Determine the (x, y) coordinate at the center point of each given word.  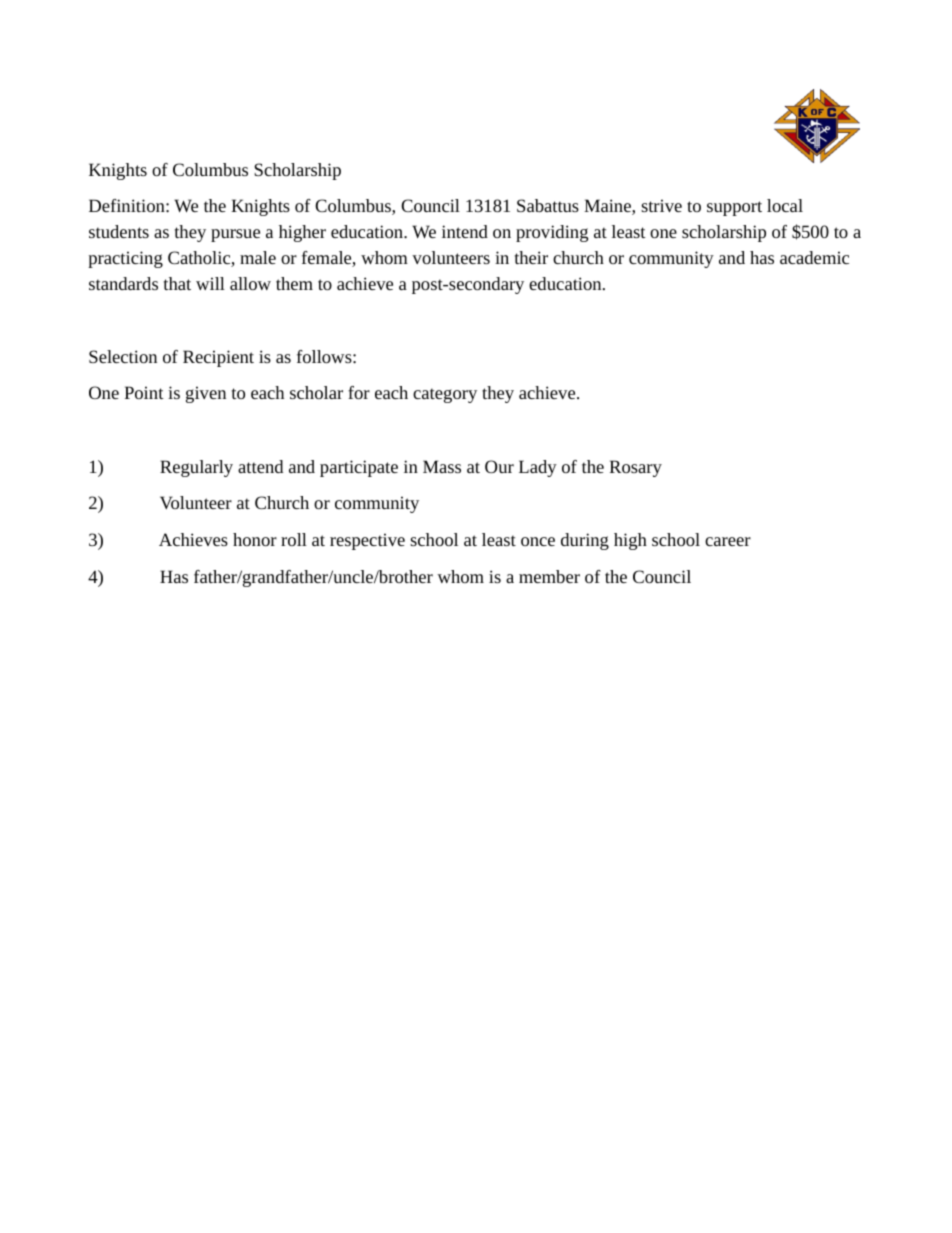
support (734, 208)
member (549, 576)
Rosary (636, 468)
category (445, 395)
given (206, 394)
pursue (235, 235)
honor (255, 539)
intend (465, 231)
